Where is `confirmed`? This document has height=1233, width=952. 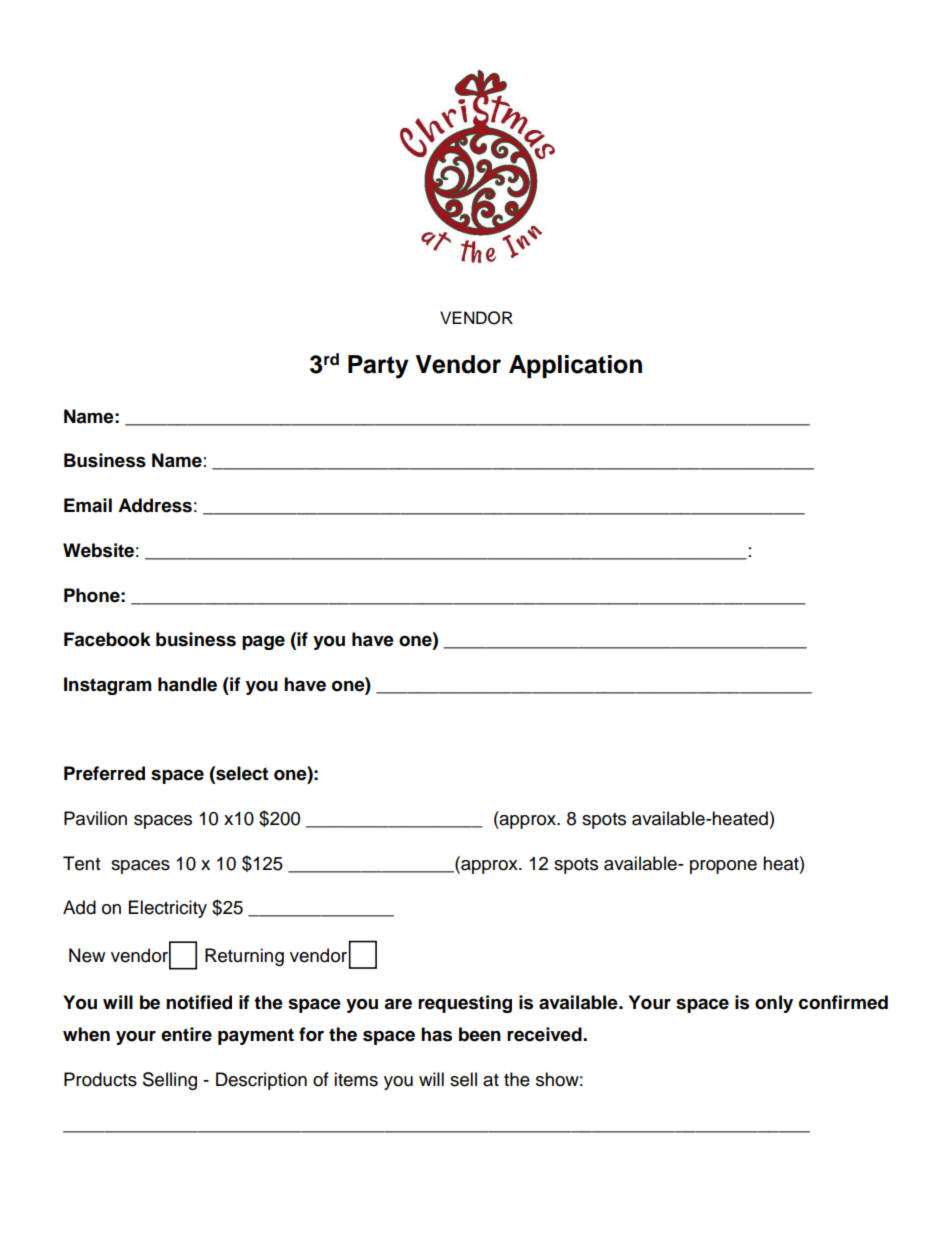 confirmed is located at coordinates (843, 1002).
